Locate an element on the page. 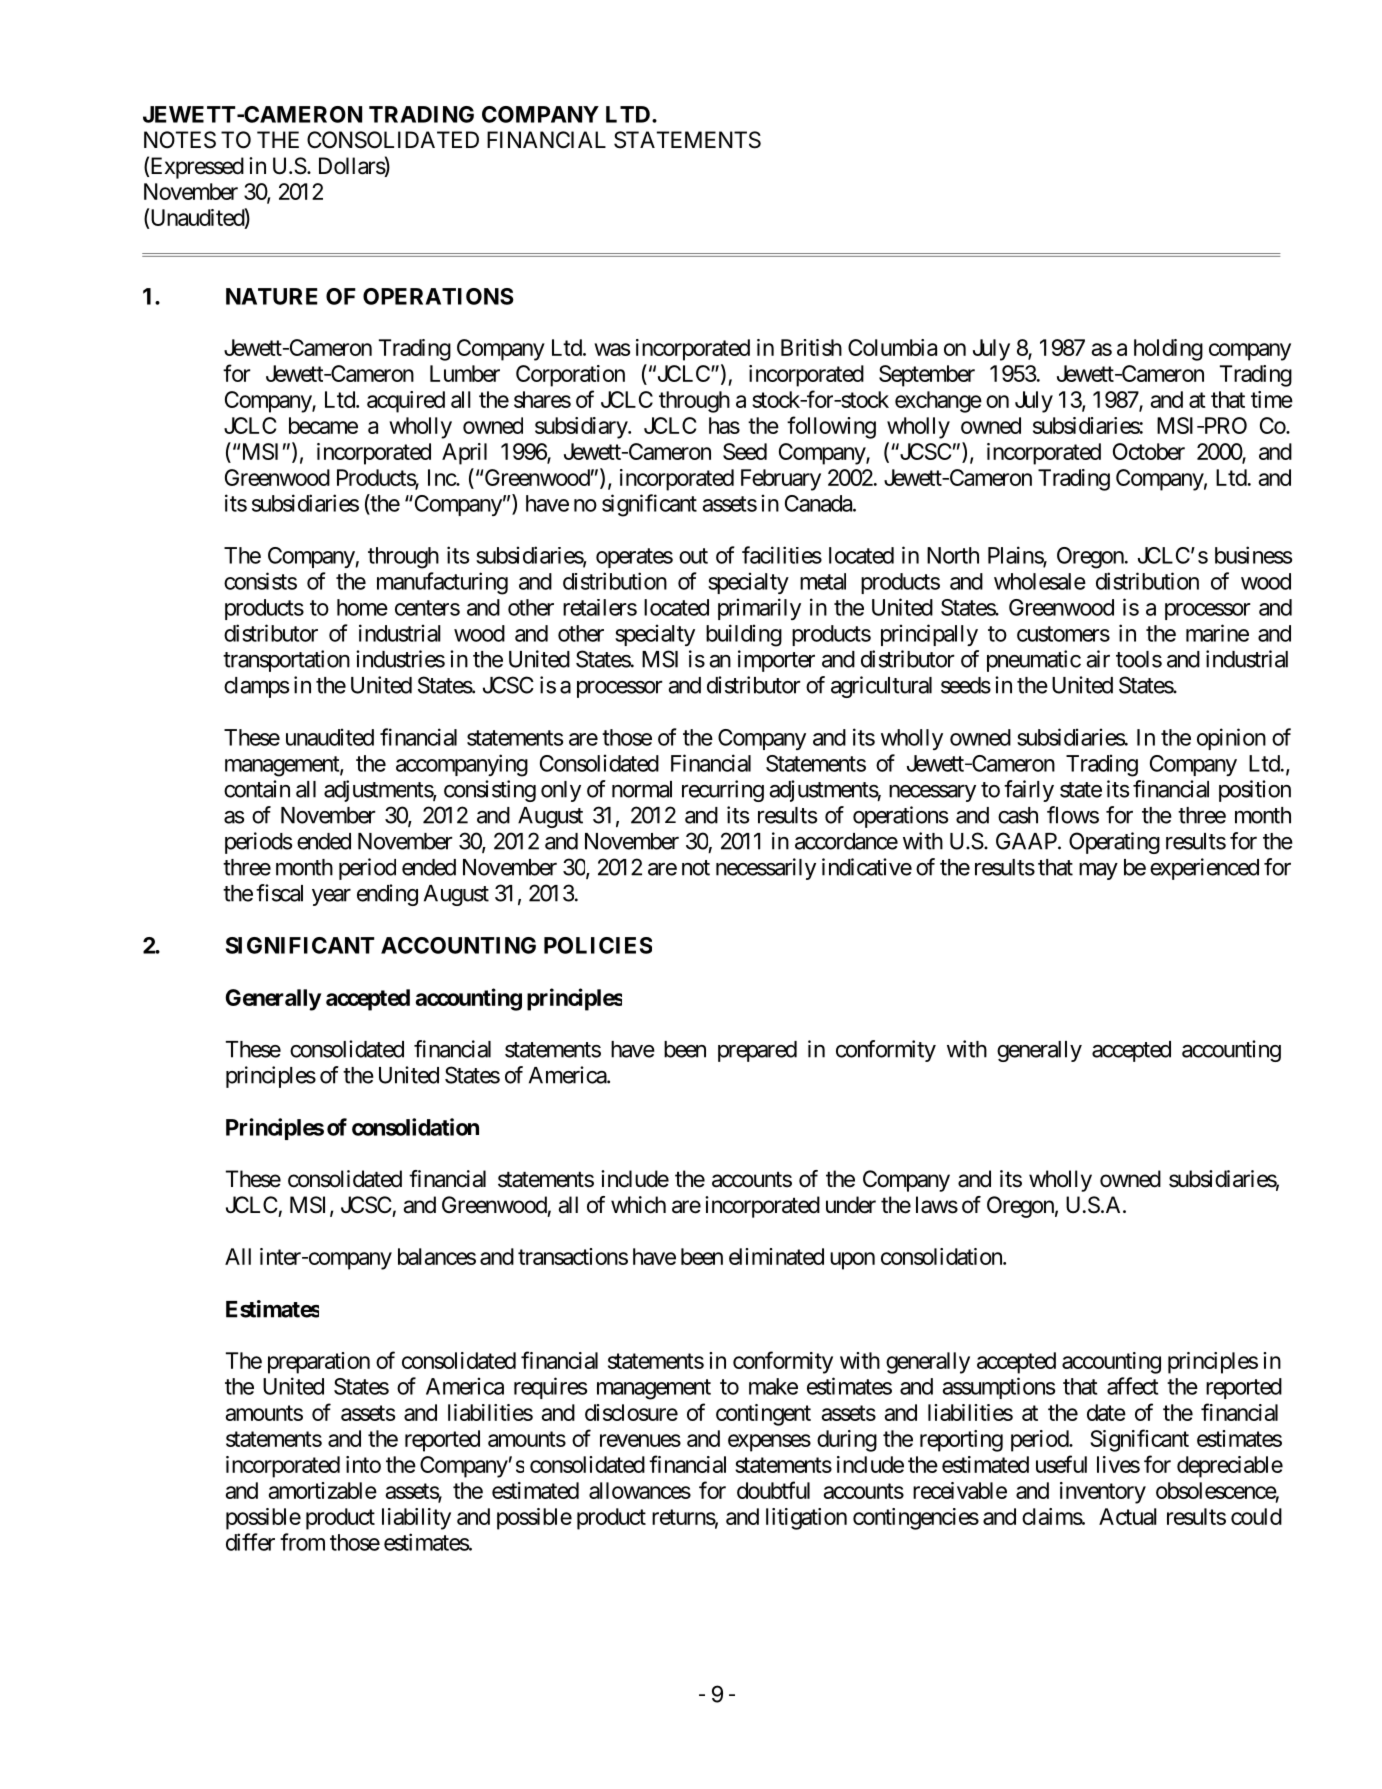 The image size is (1382, 1789). which is located at coordinates (638, 1205).
